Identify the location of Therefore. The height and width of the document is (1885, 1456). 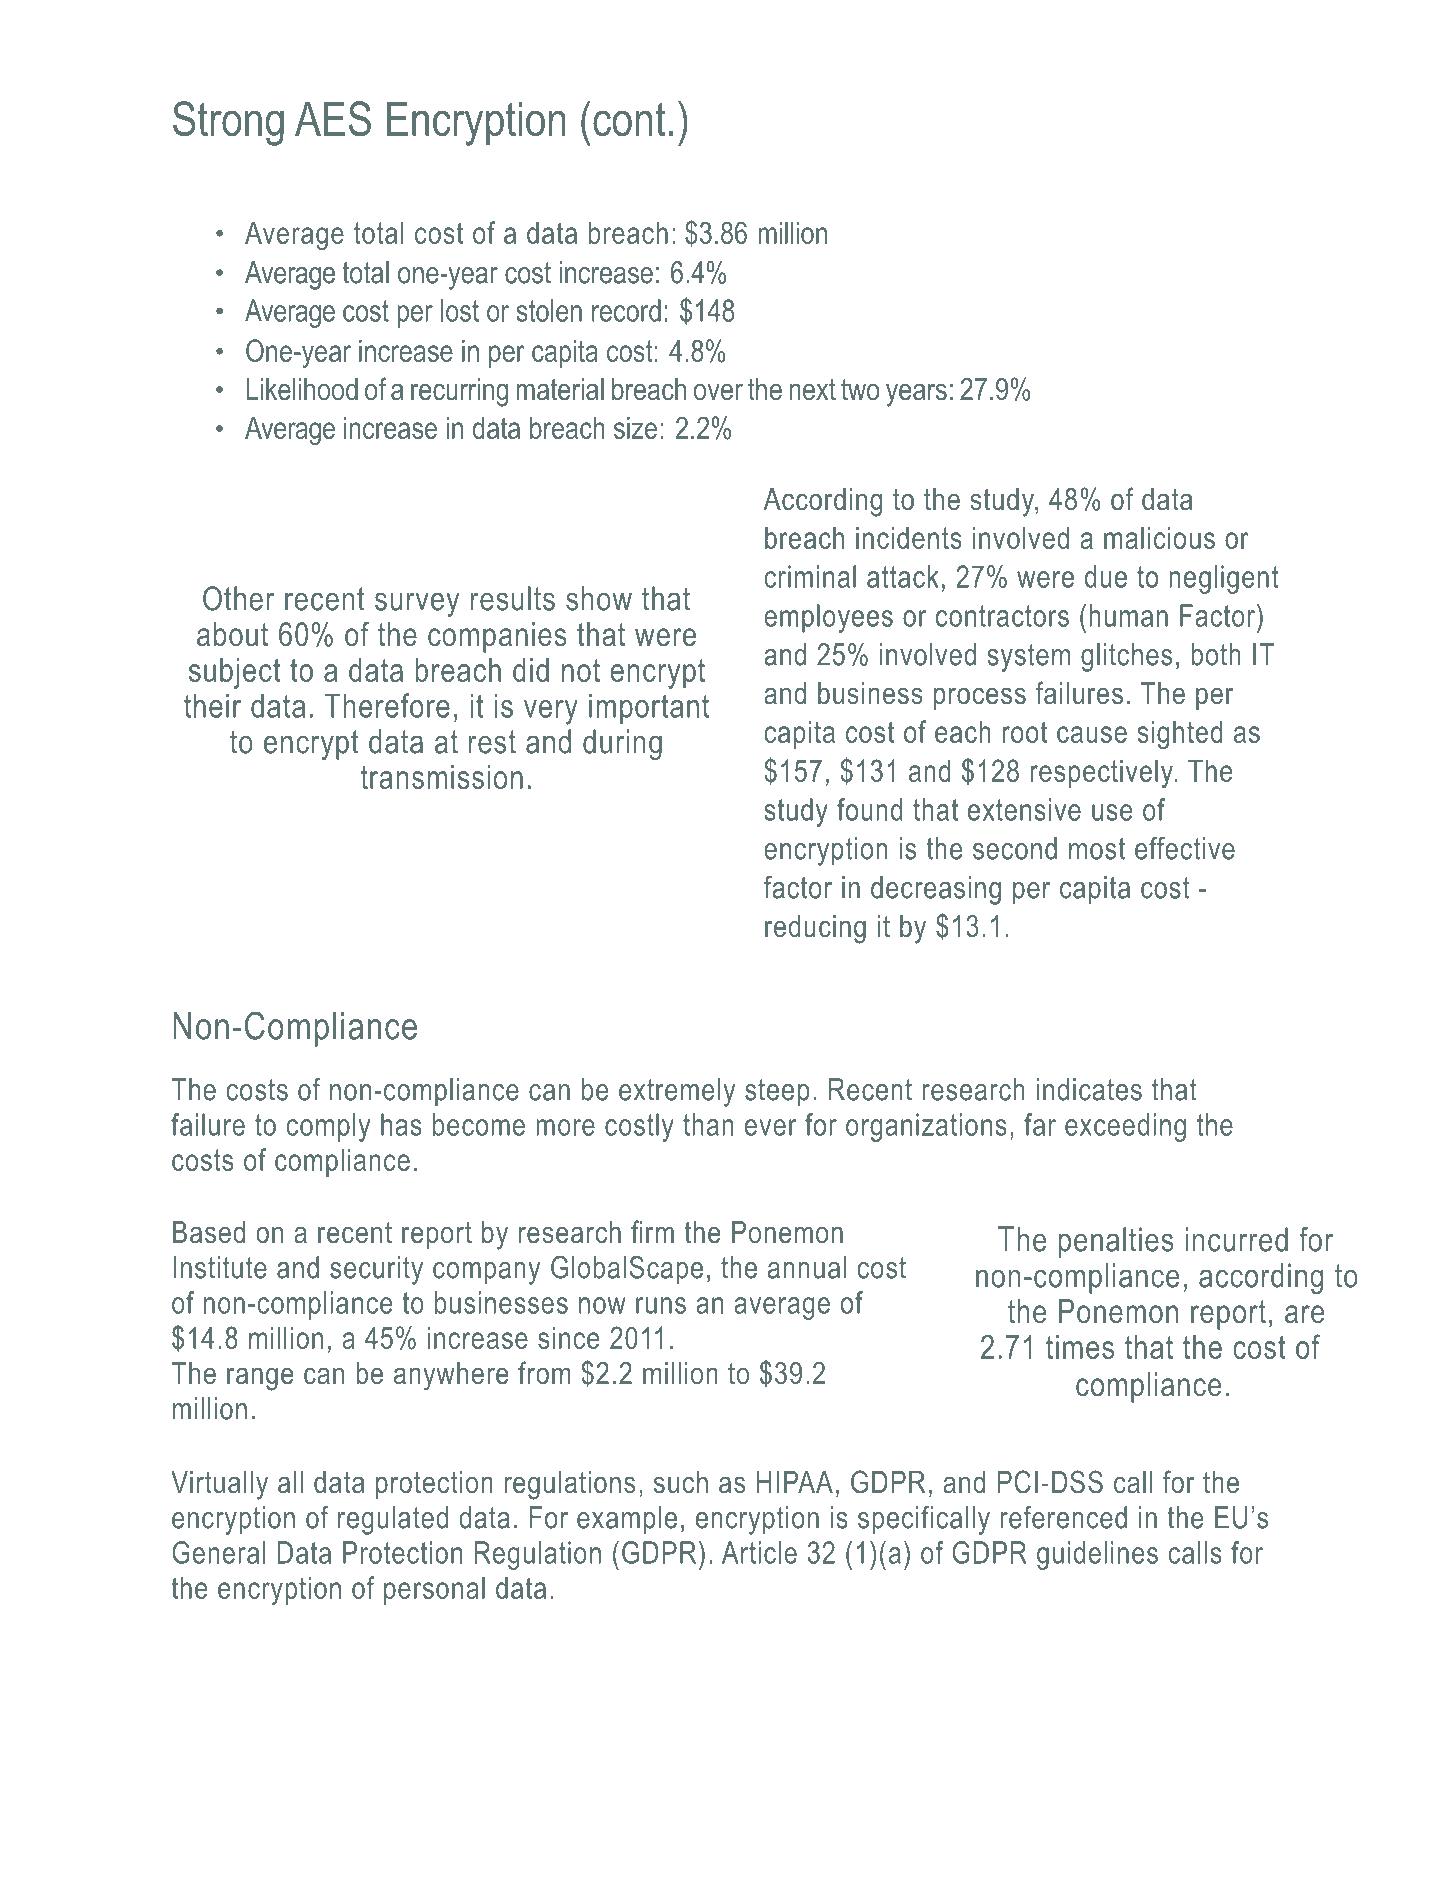
(387, 705).
